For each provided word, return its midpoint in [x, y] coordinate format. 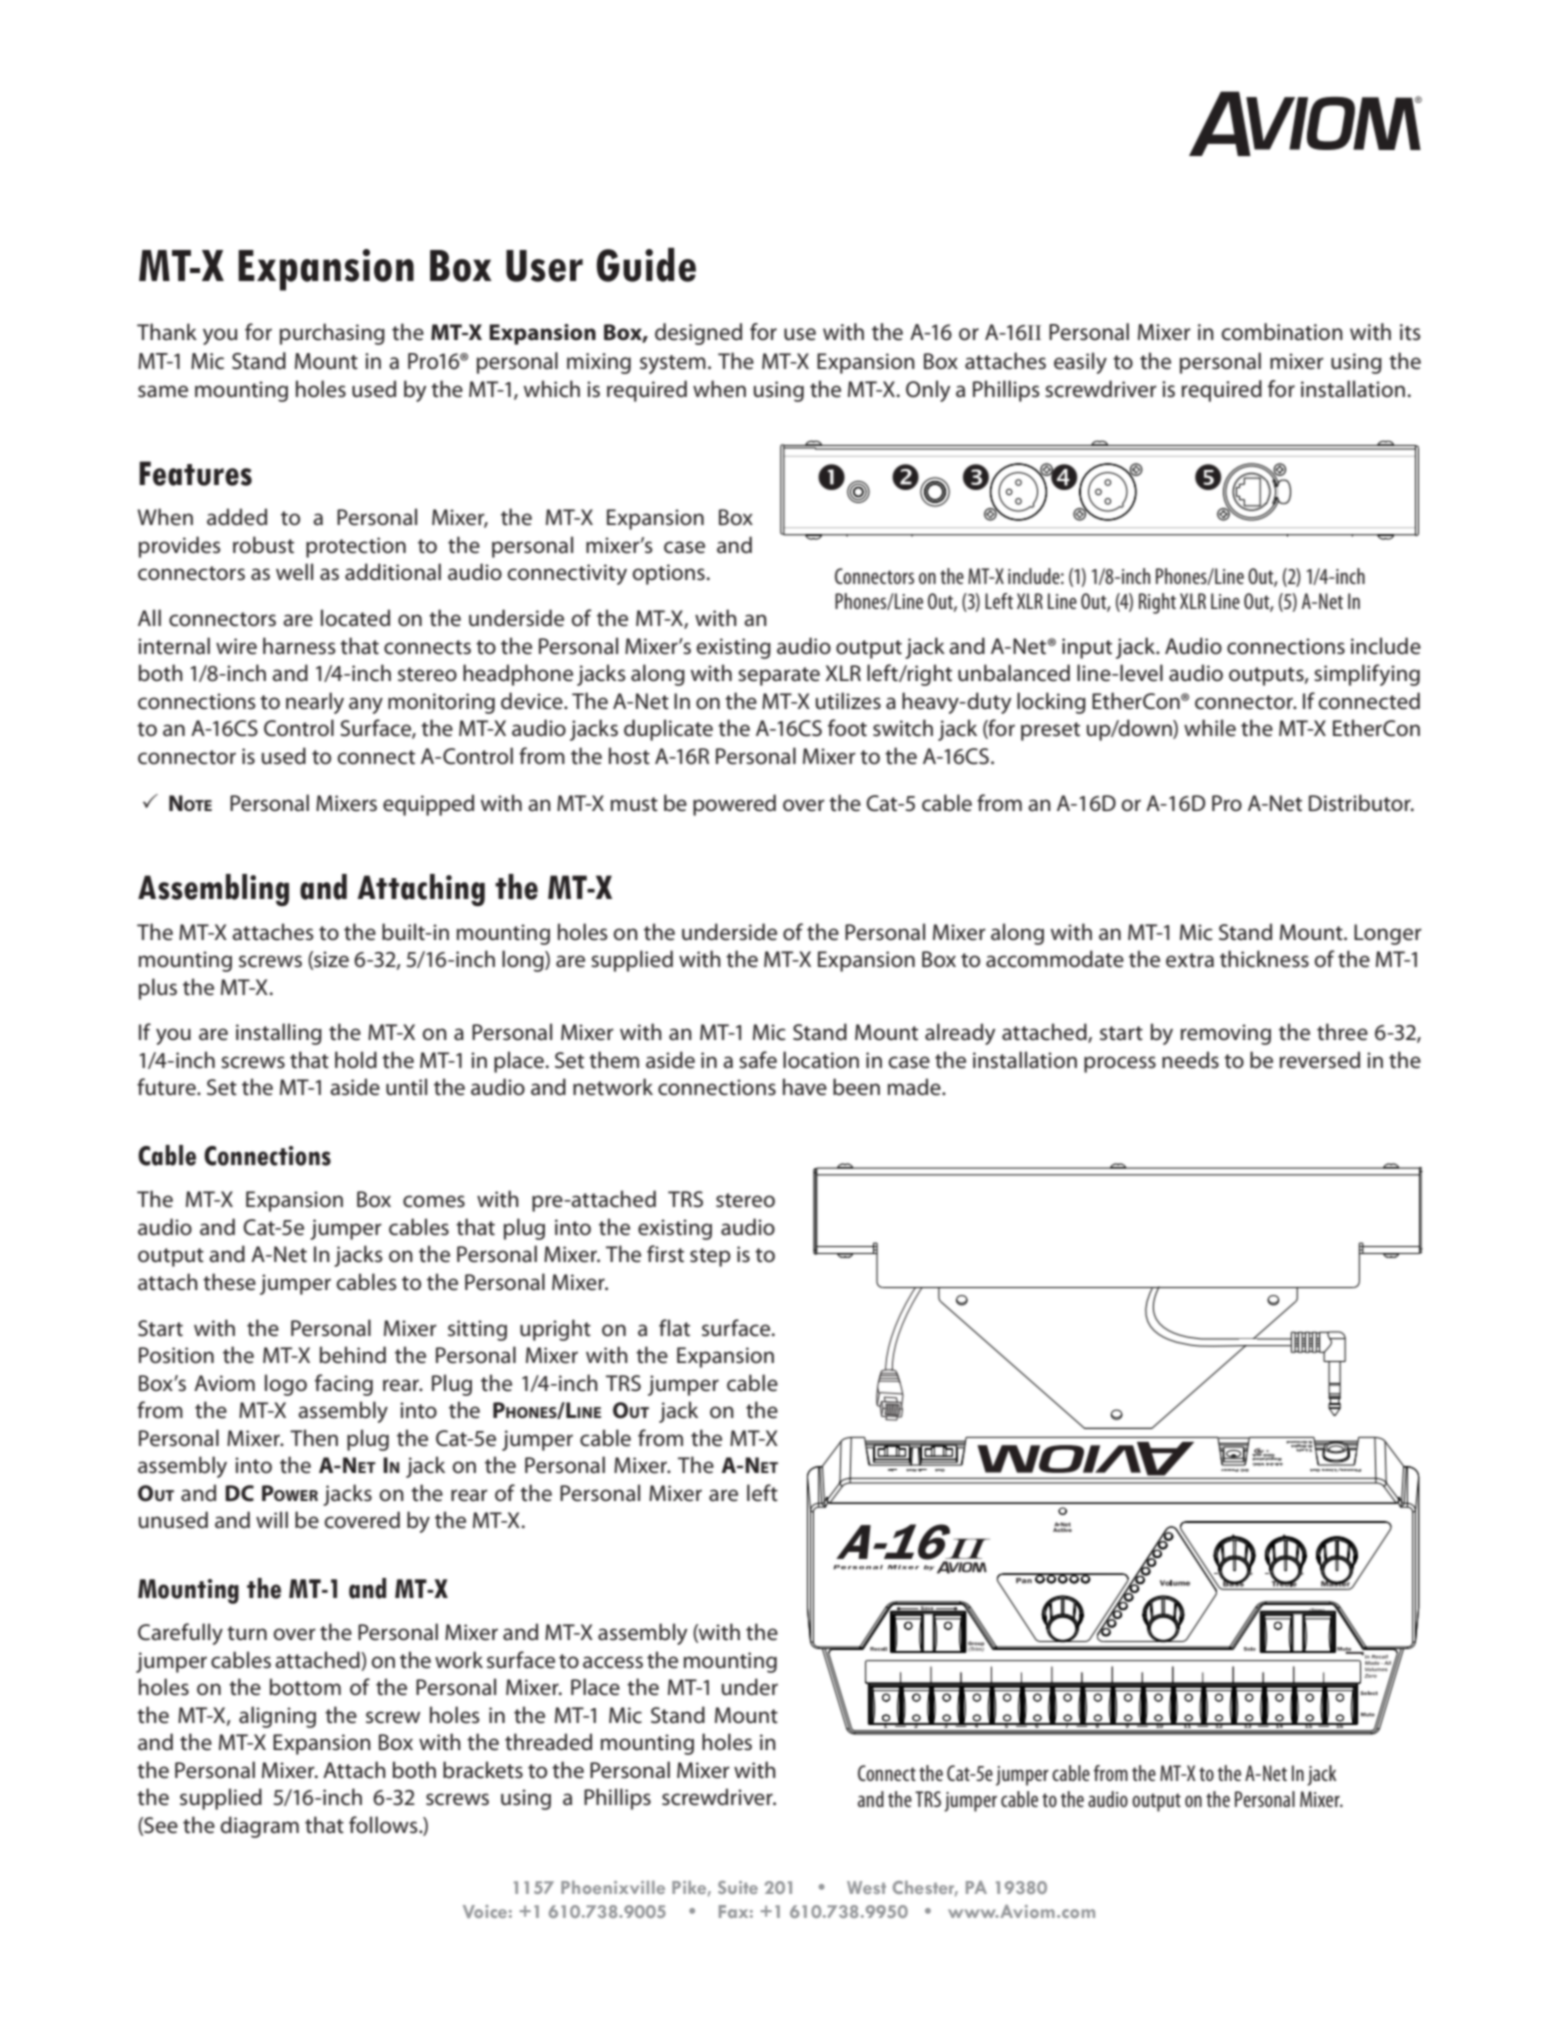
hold [356, 1060]
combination [1282, 332]
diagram [259, 1827]
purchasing [332, 334]
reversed [1320, 1060]
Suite [738, 1887]
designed [698, 334]
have [805, 1087]
